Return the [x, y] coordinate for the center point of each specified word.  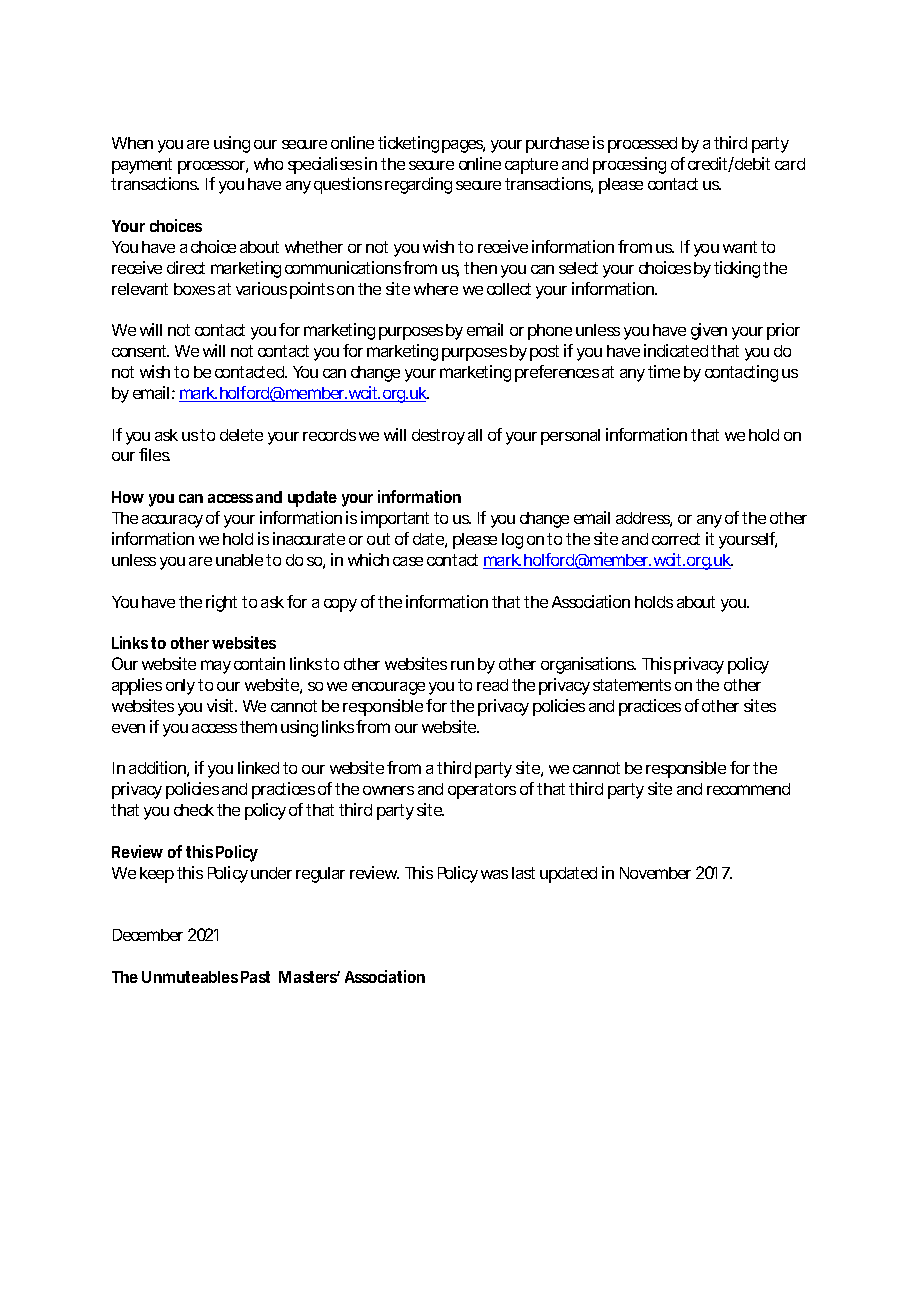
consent [140, 351]
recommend [748, 789]
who [268, 164]
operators [482, 791]
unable [239, 560]
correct [676, 539]
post [544, 353]
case [408, 561]
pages [463, 146]
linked [258, 767]
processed [642, 145]
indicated [676, 350]
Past [255, 977]
